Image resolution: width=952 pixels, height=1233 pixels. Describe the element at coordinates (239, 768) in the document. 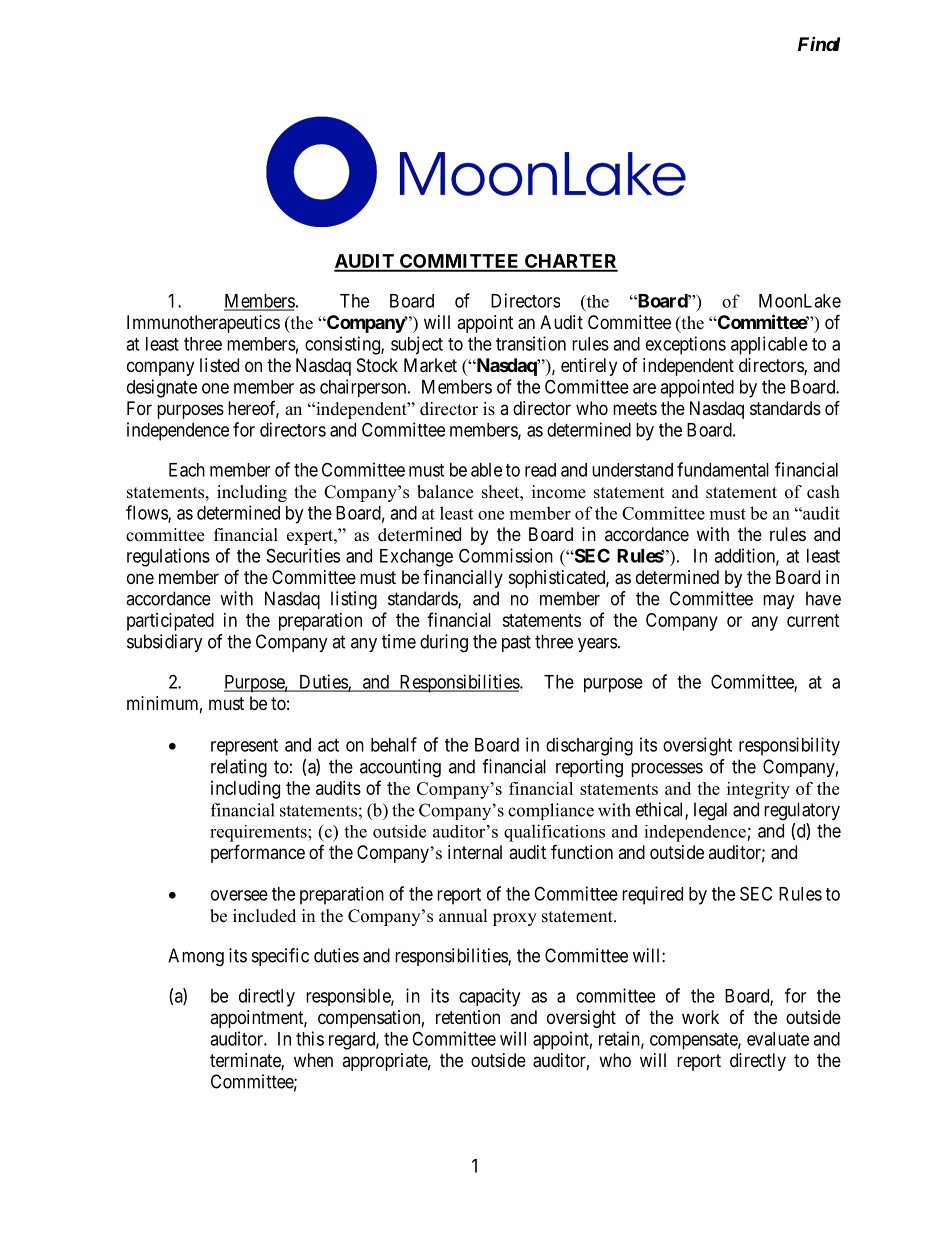

I see `relating` at that location.
